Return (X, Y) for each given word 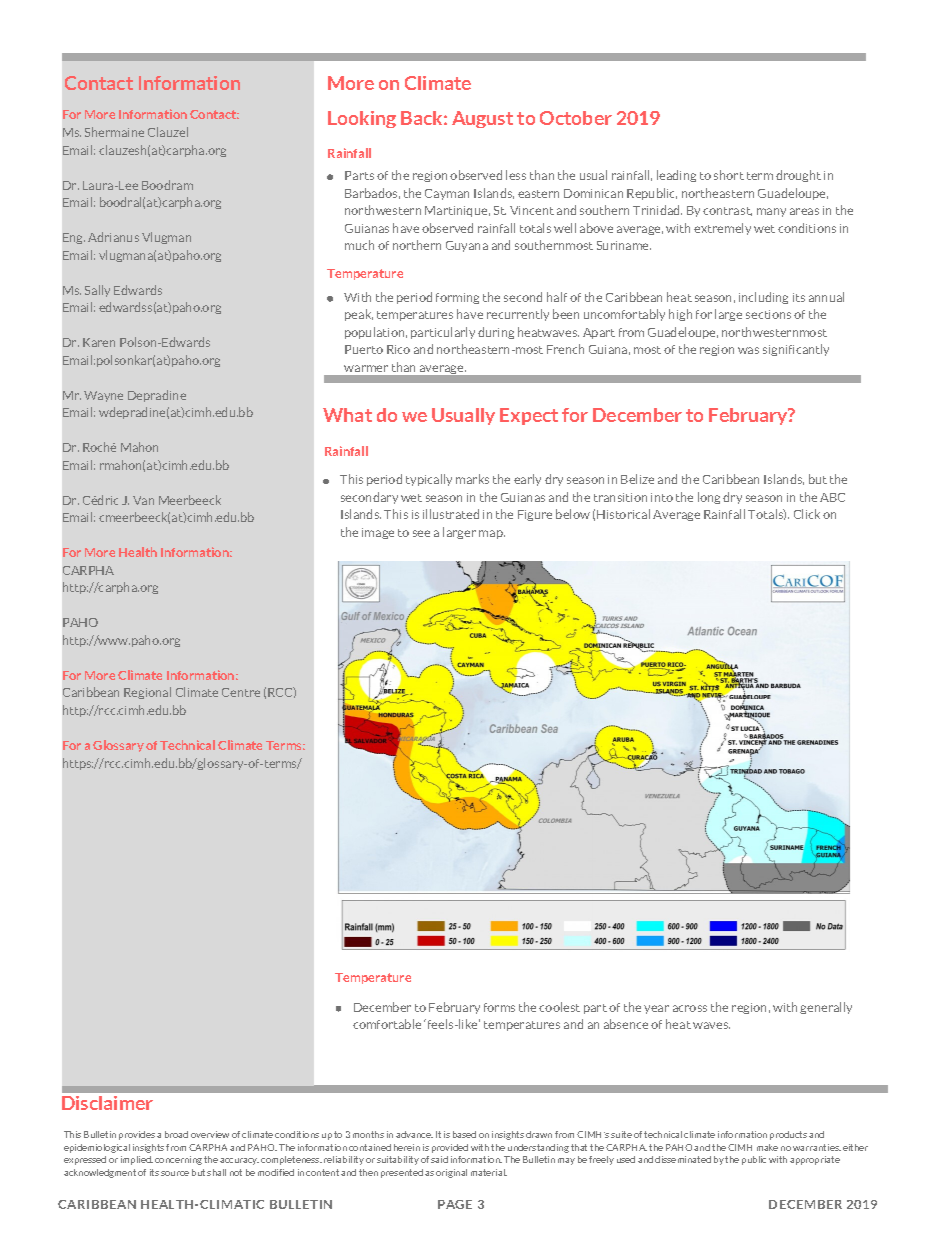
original (451, 1173)
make (767, 1147)
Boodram (167, 185)
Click (807, 514)
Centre (241, 692)
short (729, 175)
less (516, 175)
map (492, 534)
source (175, 1173)
